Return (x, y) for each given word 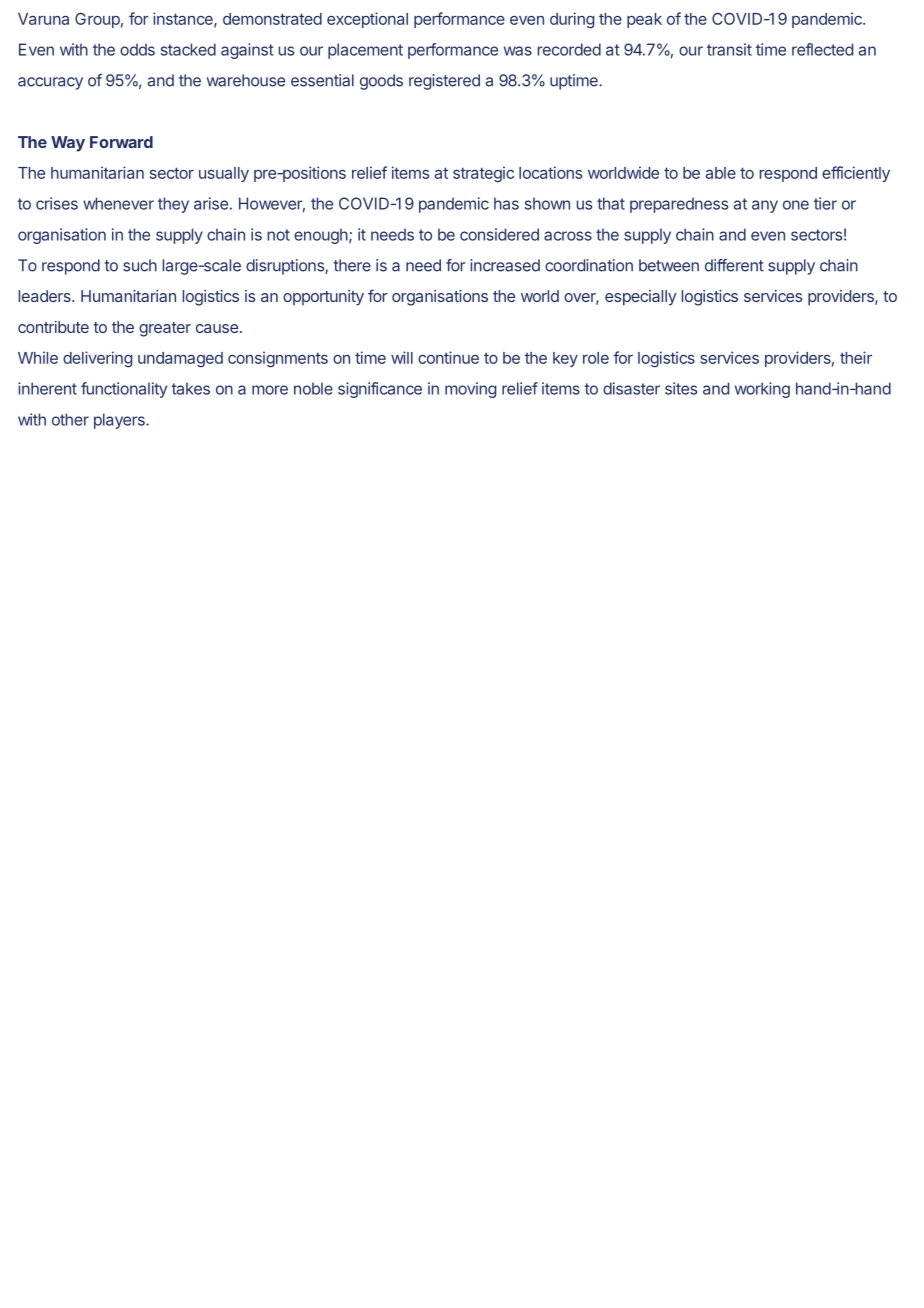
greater (165, 329)
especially (641, 298)
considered (499, 234)
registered (444, 82)
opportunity (323, 298)
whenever (118, 203)
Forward (121, 142)
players (120, 421)
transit (729, 49)
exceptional (367, 20)
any (765, 206)
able (721, 173)
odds (137, 49)
